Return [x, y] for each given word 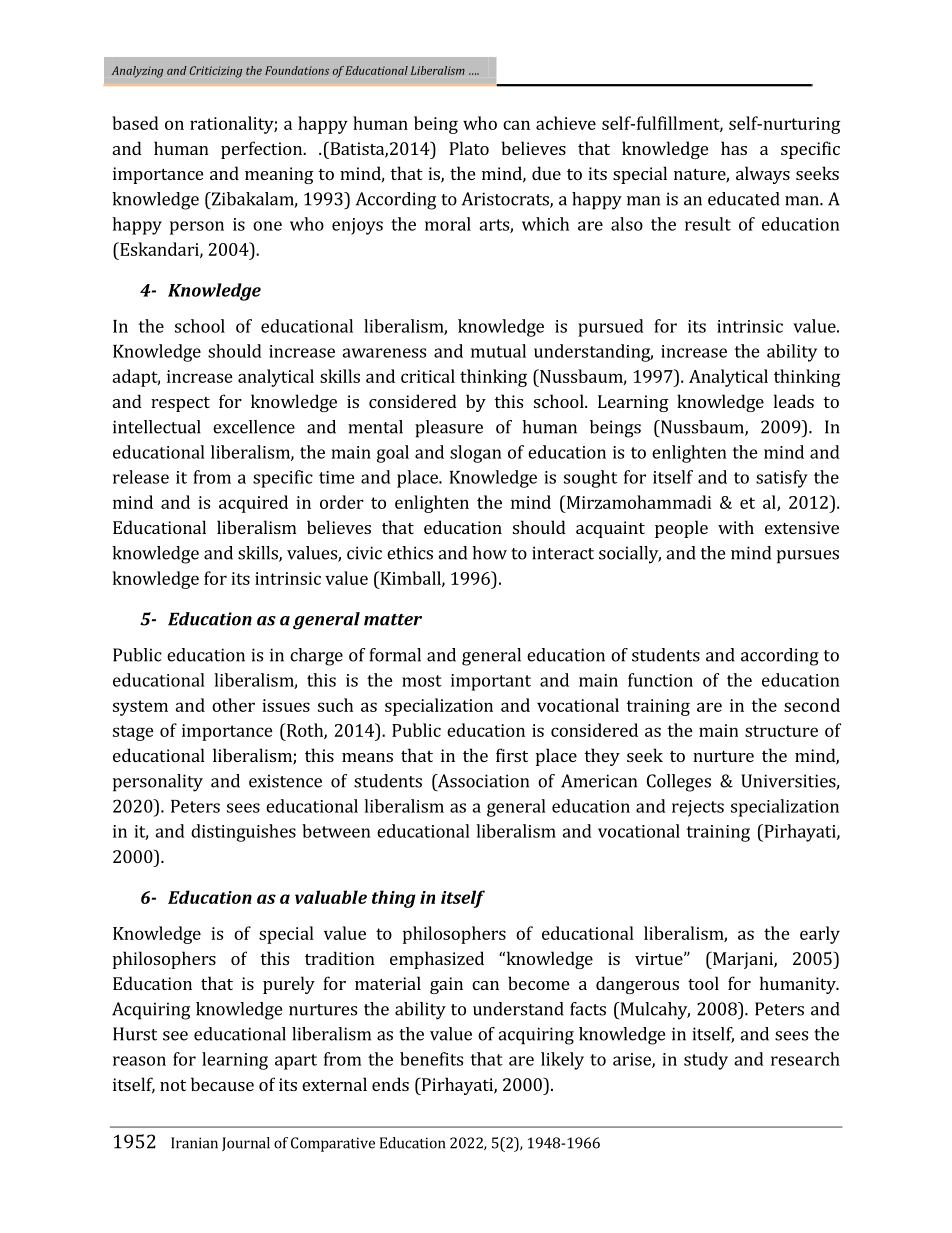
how [489, 553]
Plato [469, 148]
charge [316, 657]
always [763, 175]
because [222, 1084]
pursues [808, 557]
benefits [431, 1059]
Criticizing [216, 72]
